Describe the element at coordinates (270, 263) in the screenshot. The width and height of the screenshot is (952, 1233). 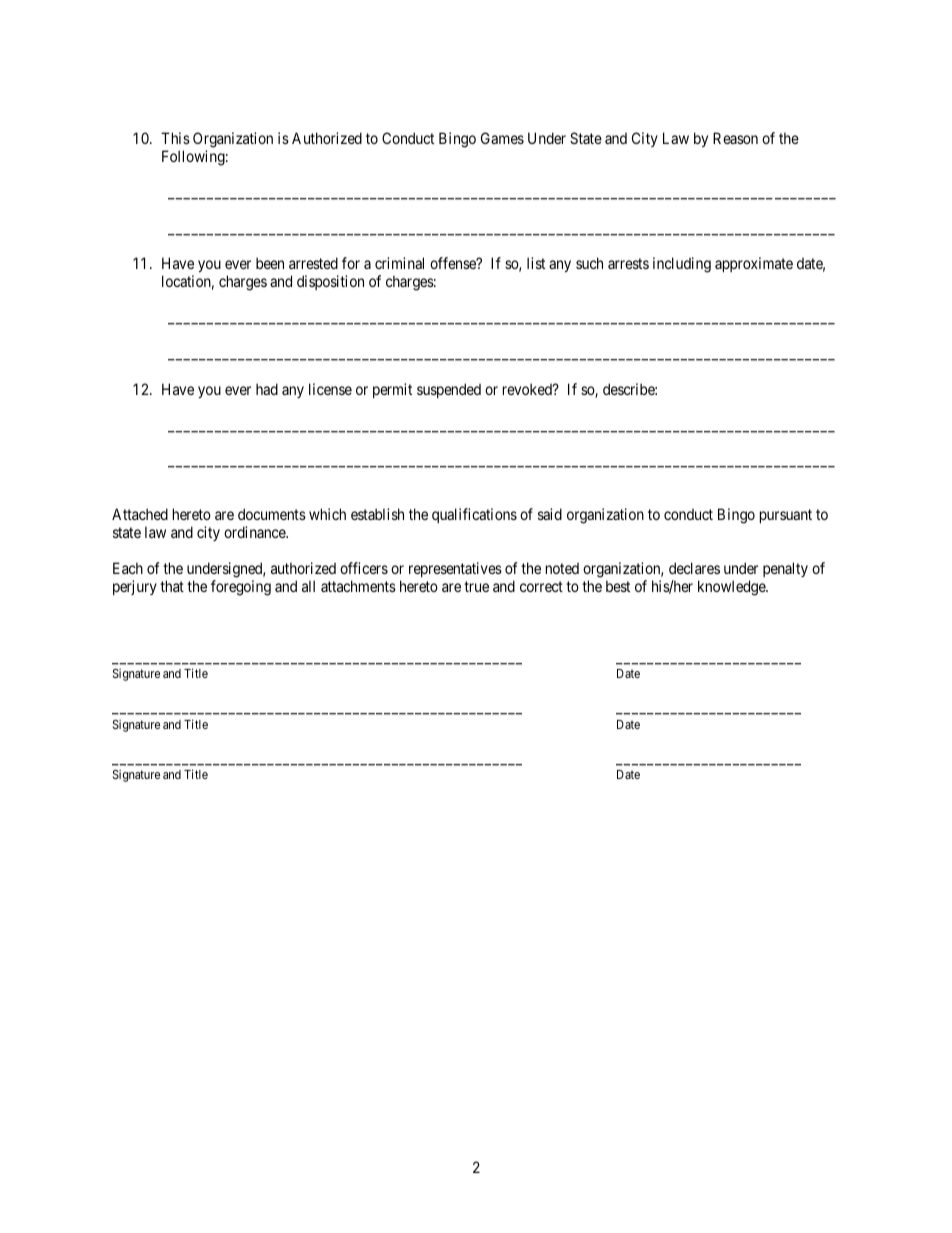
I see `been` at that location.
